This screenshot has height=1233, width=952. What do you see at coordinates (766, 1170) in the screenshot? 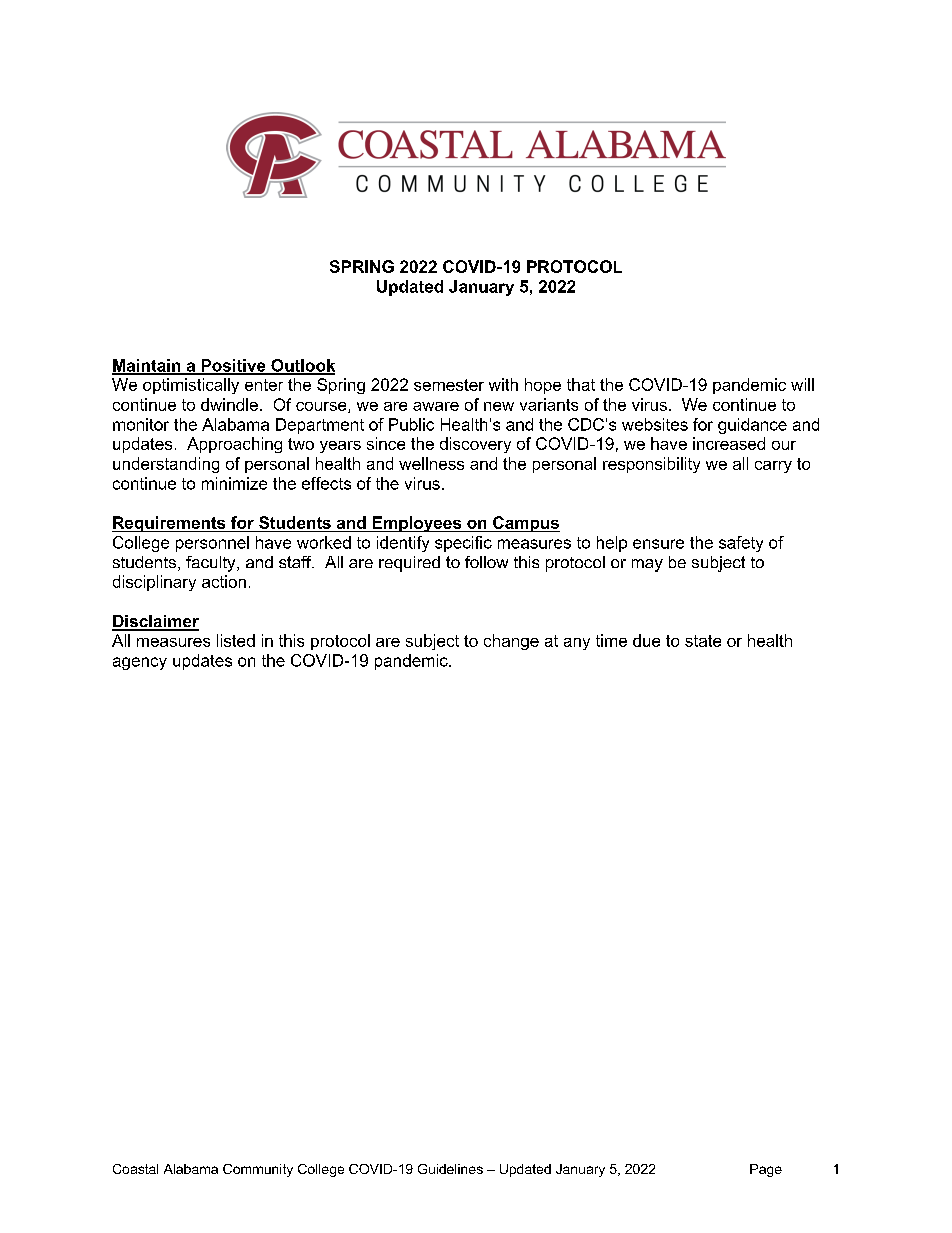
I see `Page` at bounding box center [766, 1170].
